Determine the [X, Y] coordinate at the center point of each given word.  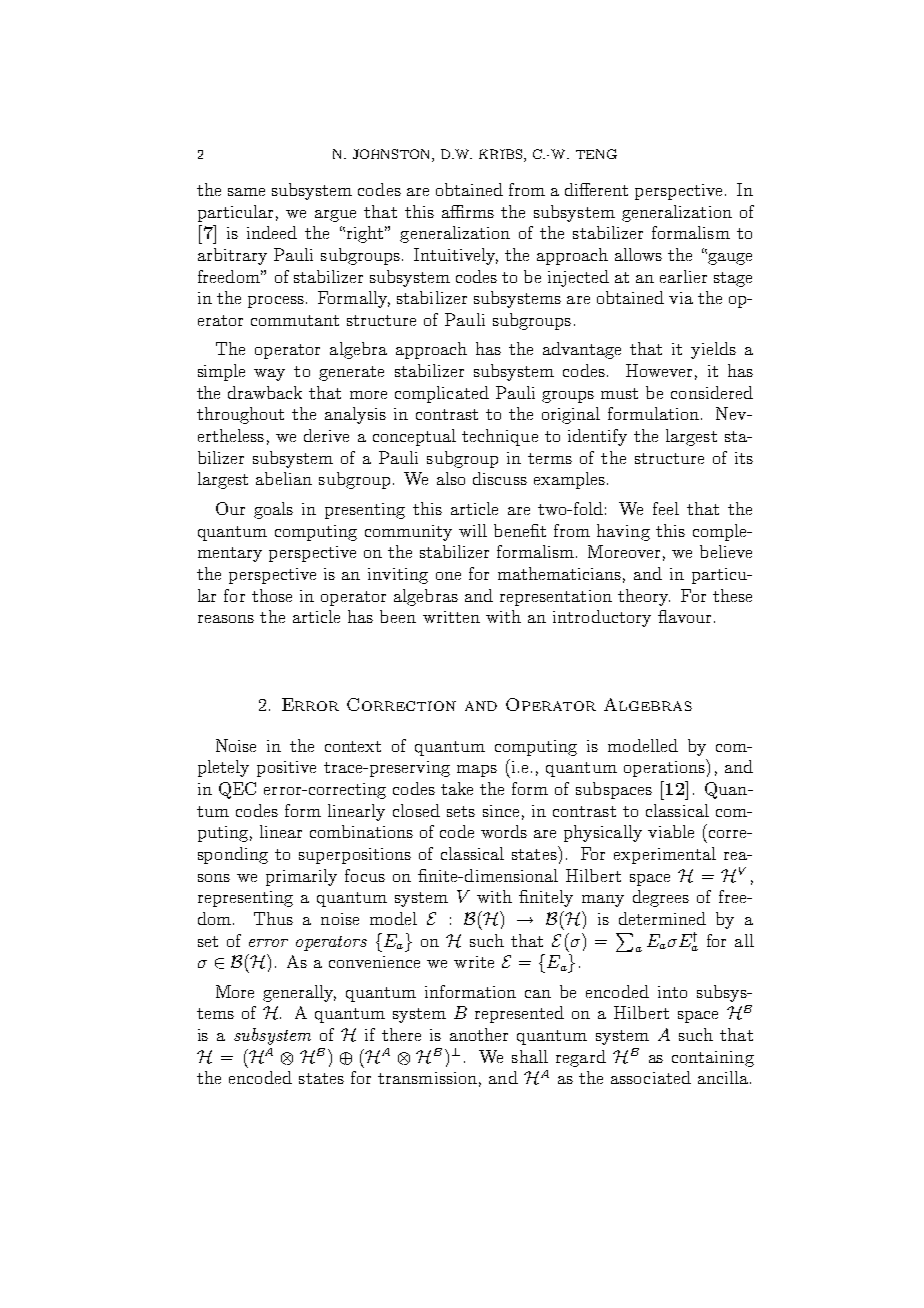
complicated [442, 394]
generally [299, 993]
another [479, 1034]
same [246, 192]
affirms [468, 211]
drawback [265, 392]
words [504, 831]
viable [671, 831]
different [596, 189]
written [451, 617]
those [272, 595]
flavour [684, 616]
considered [712, 392]
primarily [301, 877]
